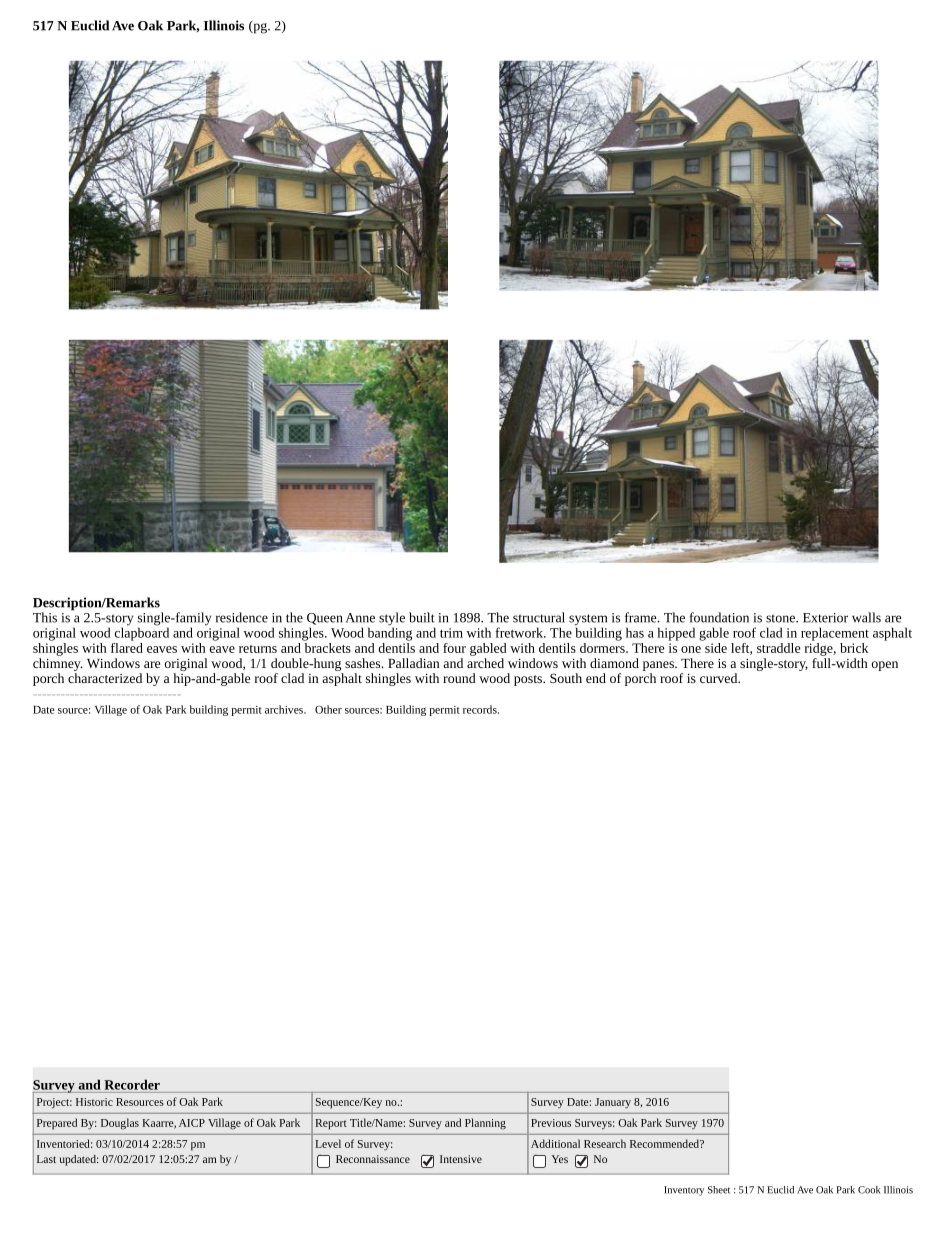  I want to click on Last, so click(46, 1159).
